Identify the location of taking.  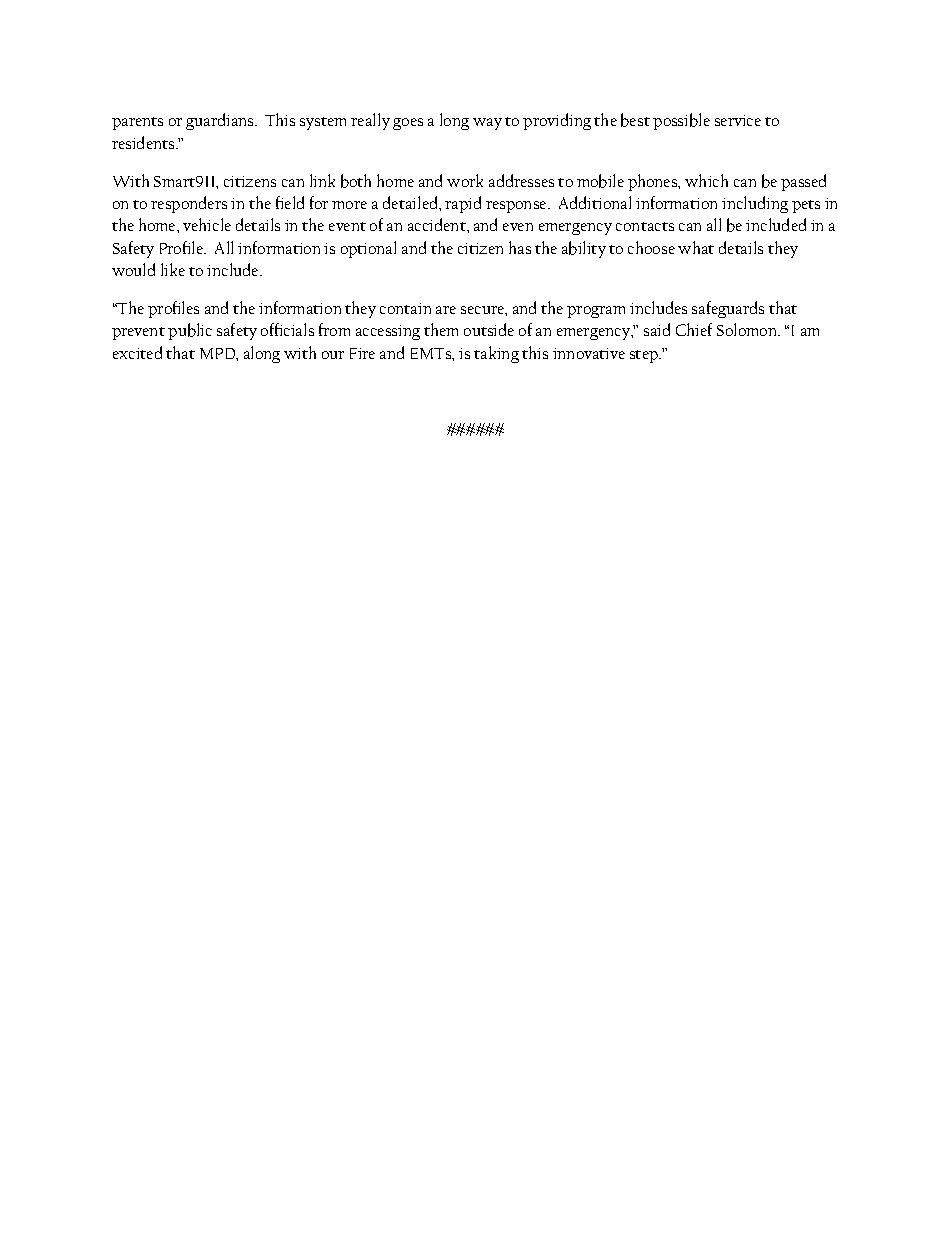
(496, 354).
